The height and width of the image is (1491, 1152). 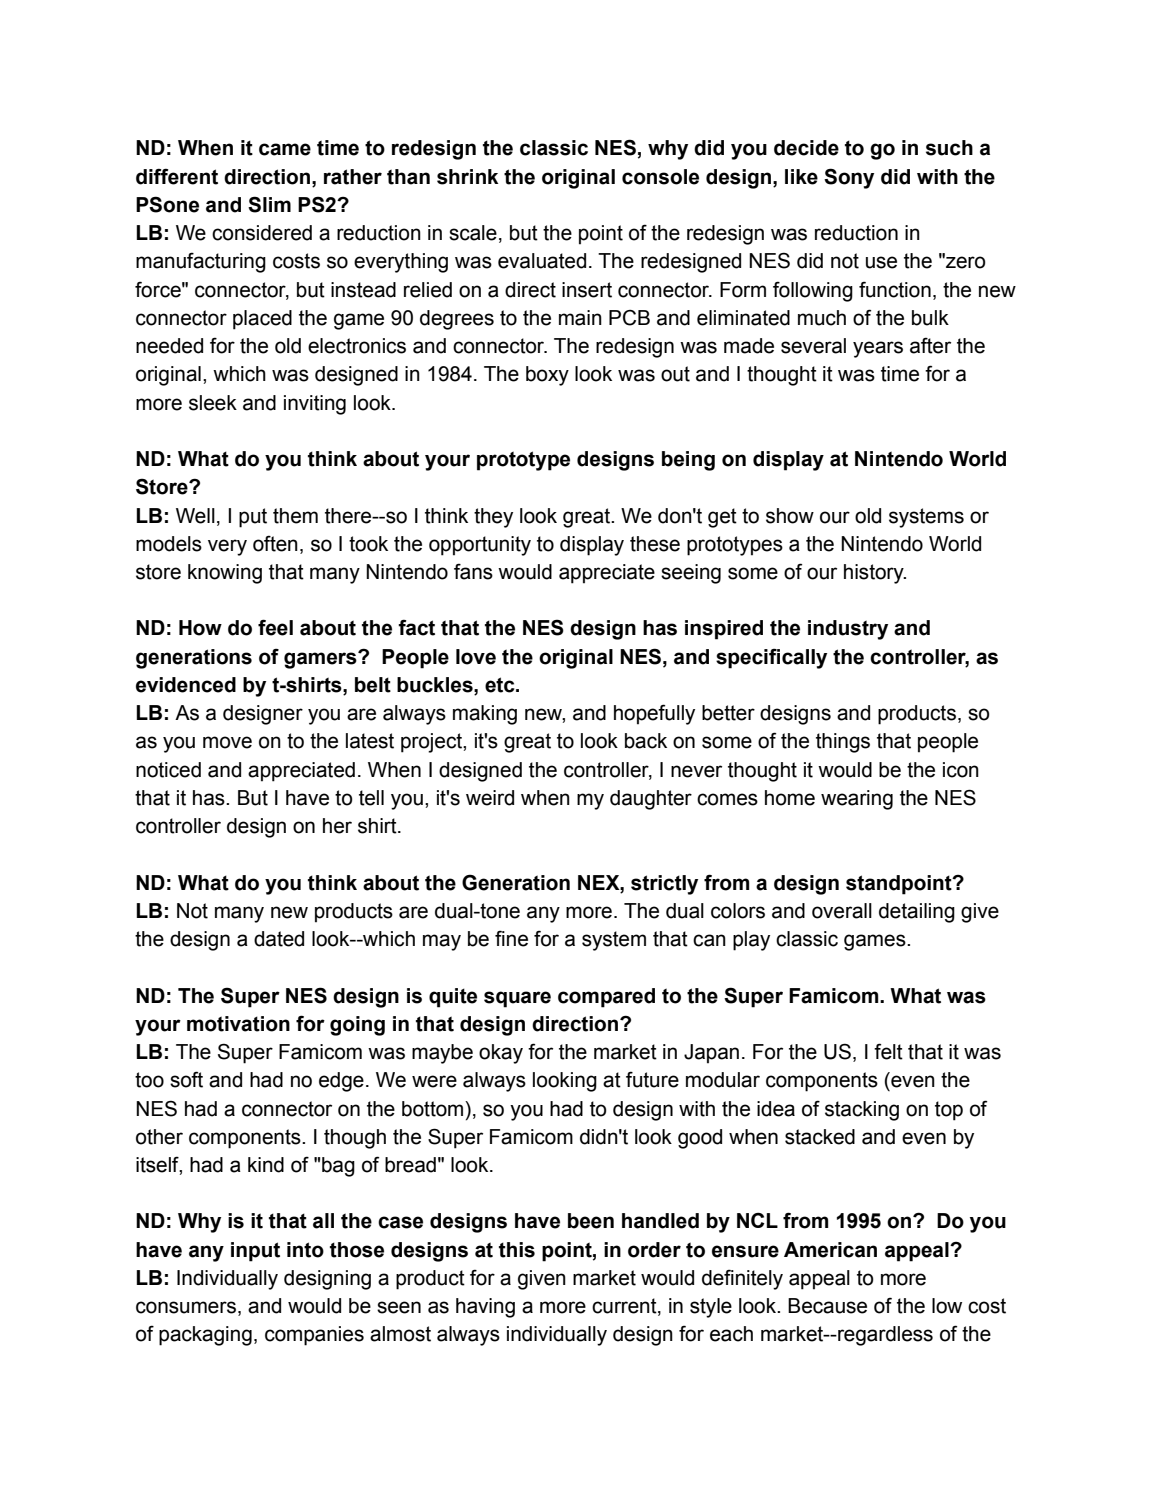 I want to click on move, so click(x=227, y=742).
